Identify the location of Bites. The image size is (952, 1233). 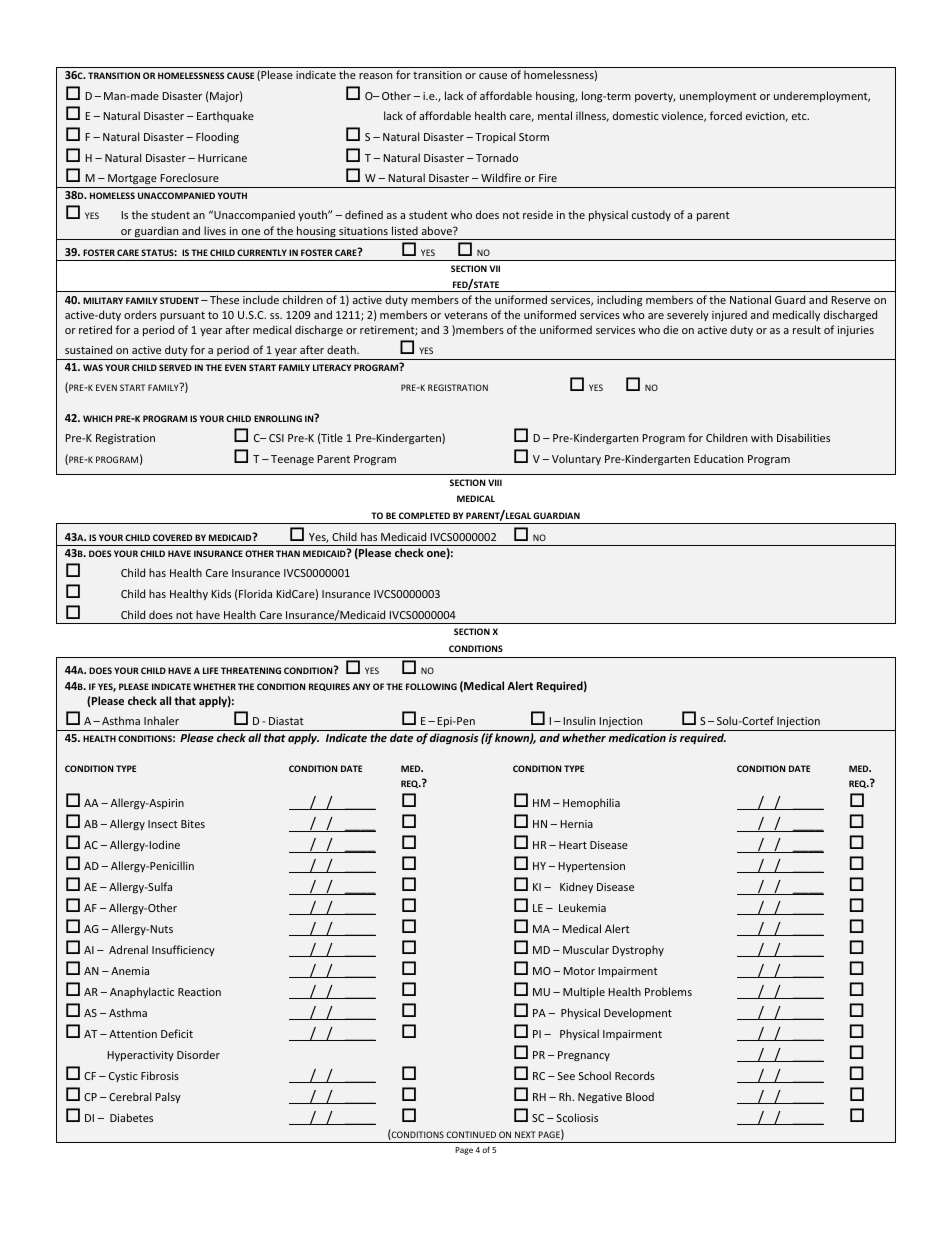
(193, 824).
